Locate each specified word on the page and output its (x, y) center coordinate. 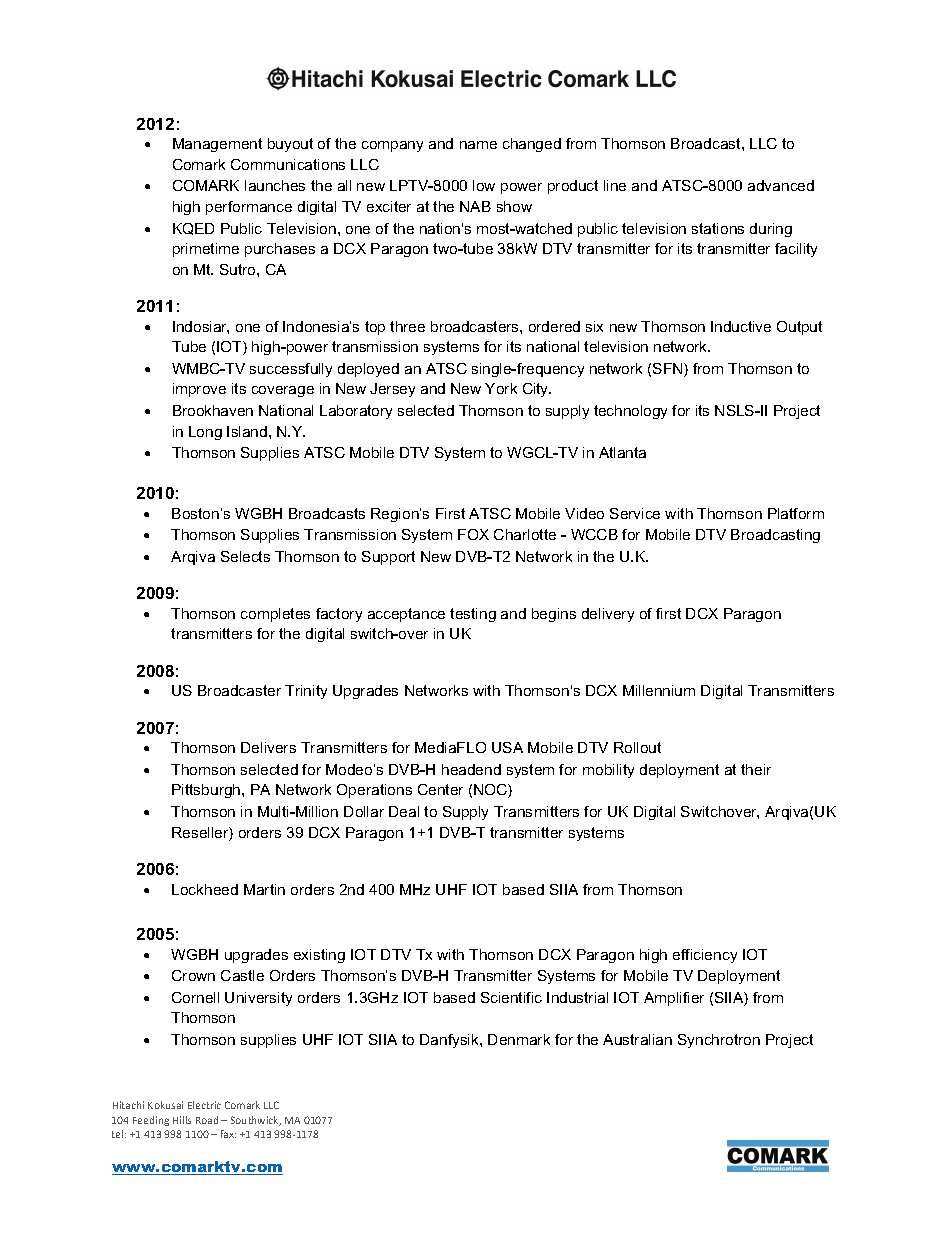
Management (217, 145)
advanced (781, 185)
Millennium (659, 690)
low (484, 185)
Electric (204, 1105)
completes (275, 615)
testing (473, 615)
